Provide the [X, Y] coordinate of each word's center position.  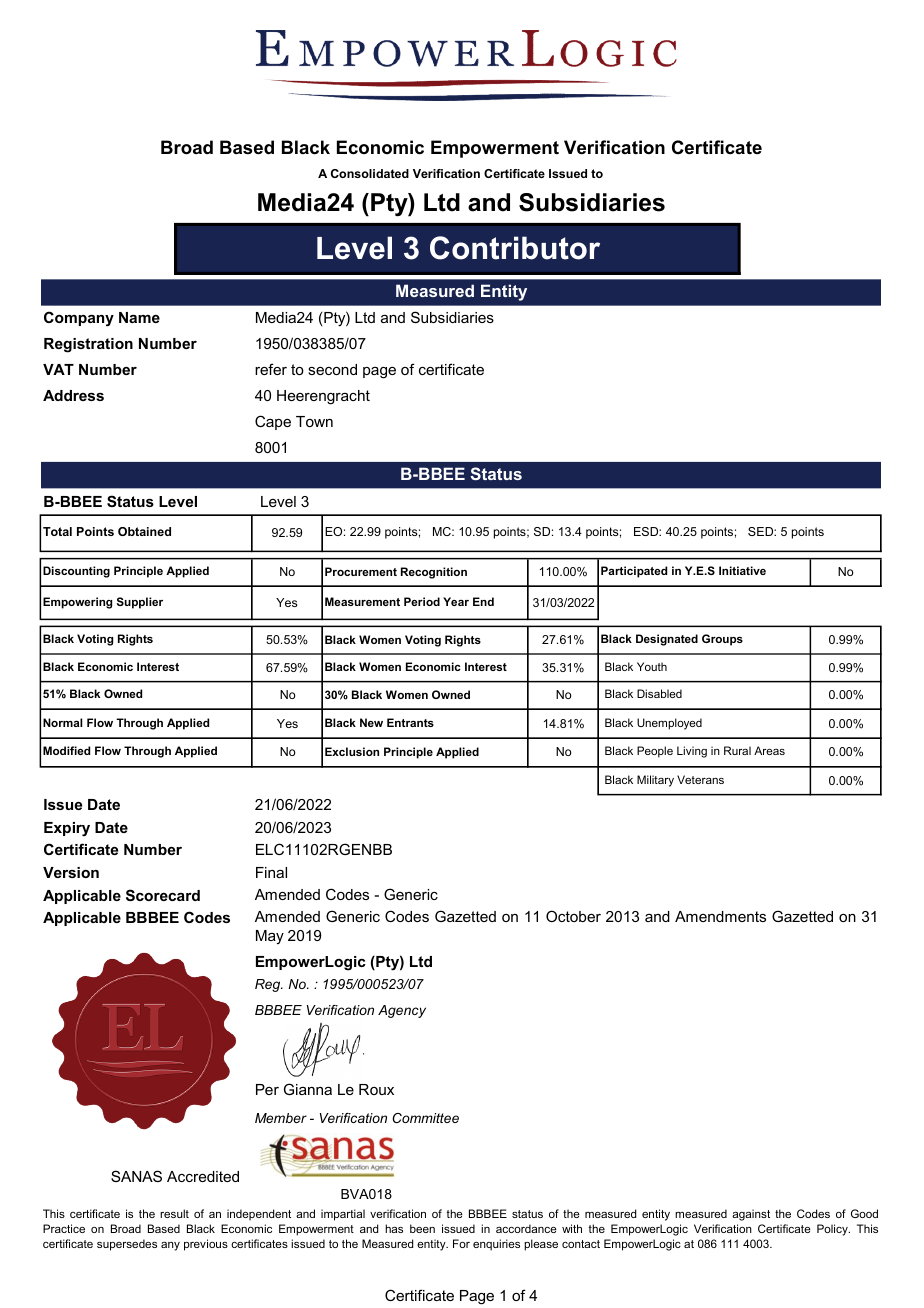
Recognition [434, 573]
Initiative [742, 570]
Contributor [515, 248]
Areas [769, 750]
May [270, 937]
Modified [66, 750]
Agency [402, 1011]
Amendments [720, 916]
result [174, 1213]
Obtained [144, 531]
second [332, 369]
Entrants [410, 722]
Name [139, 317]
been [422, 1228]
